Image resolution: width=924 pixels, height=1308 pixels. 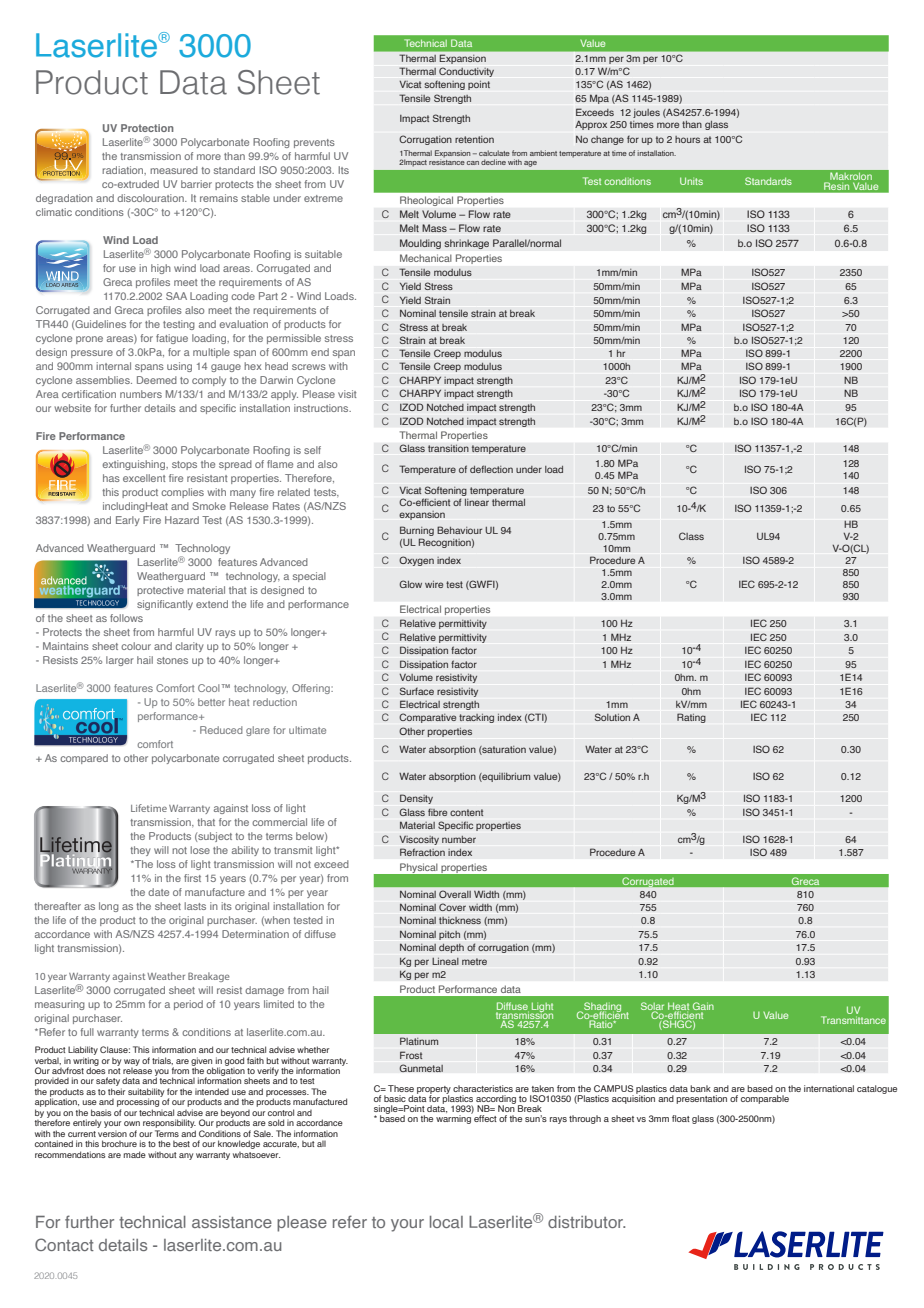 I want to click on made, so click(x=135, y=1154).
